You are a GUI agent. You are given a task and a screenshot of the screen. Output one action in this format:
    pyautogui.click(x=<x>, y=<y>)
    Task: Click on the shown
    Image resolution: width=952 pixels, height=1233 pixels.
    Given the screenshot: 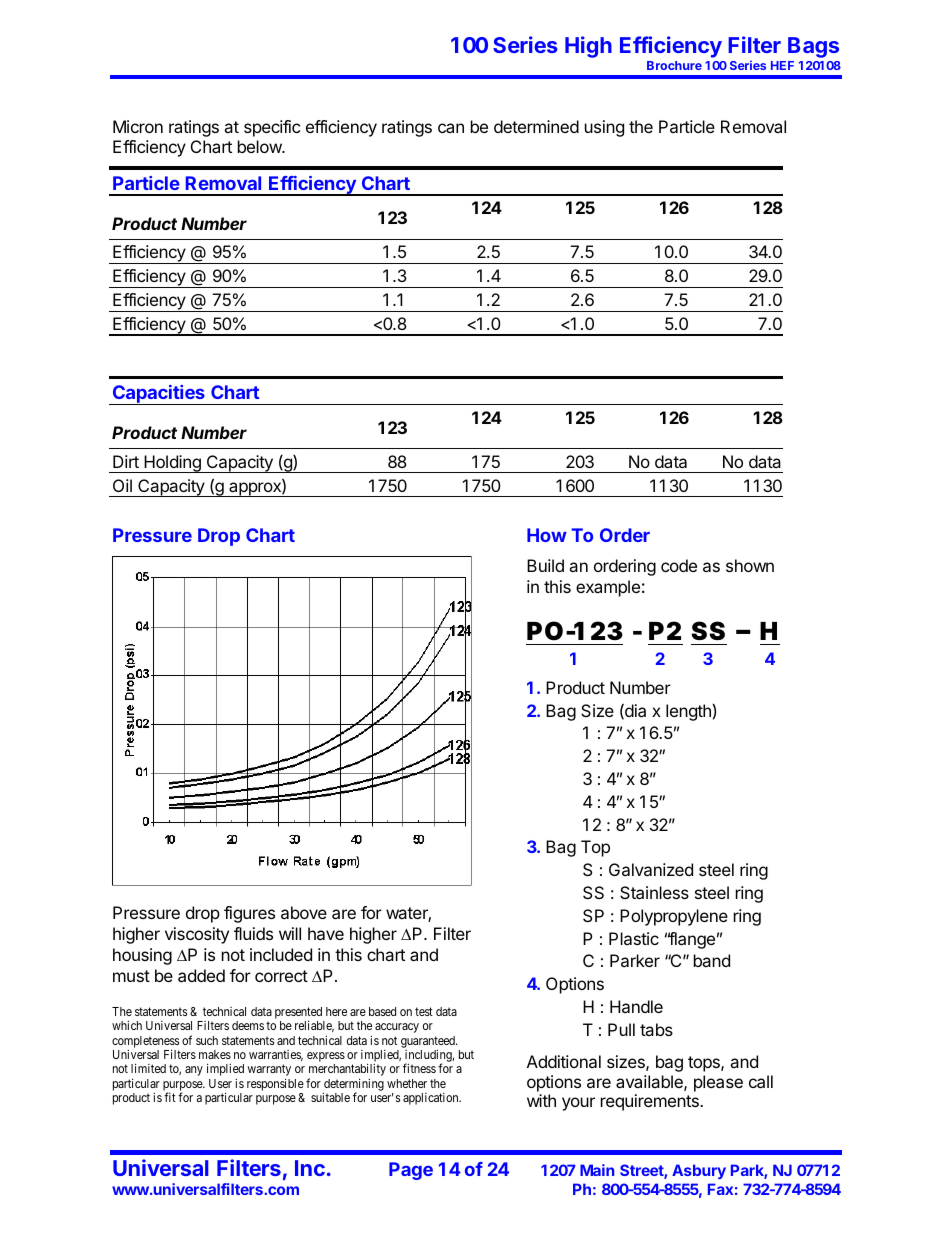 What is the action you would take?
    pyautogui.click(x=750, y=565)
